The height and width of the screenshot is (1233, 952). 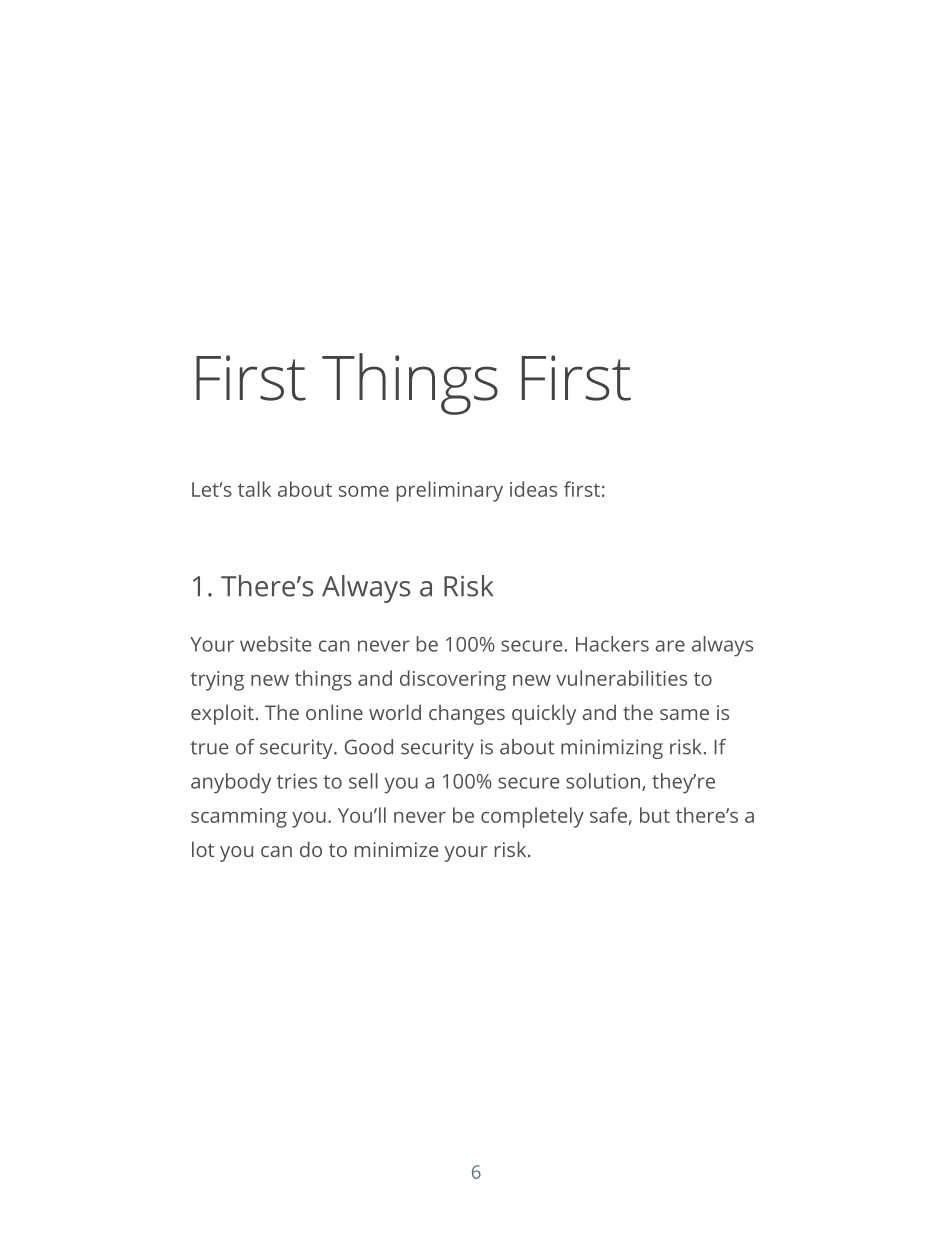 I want to click on talk, so click(x=254, y=489).
